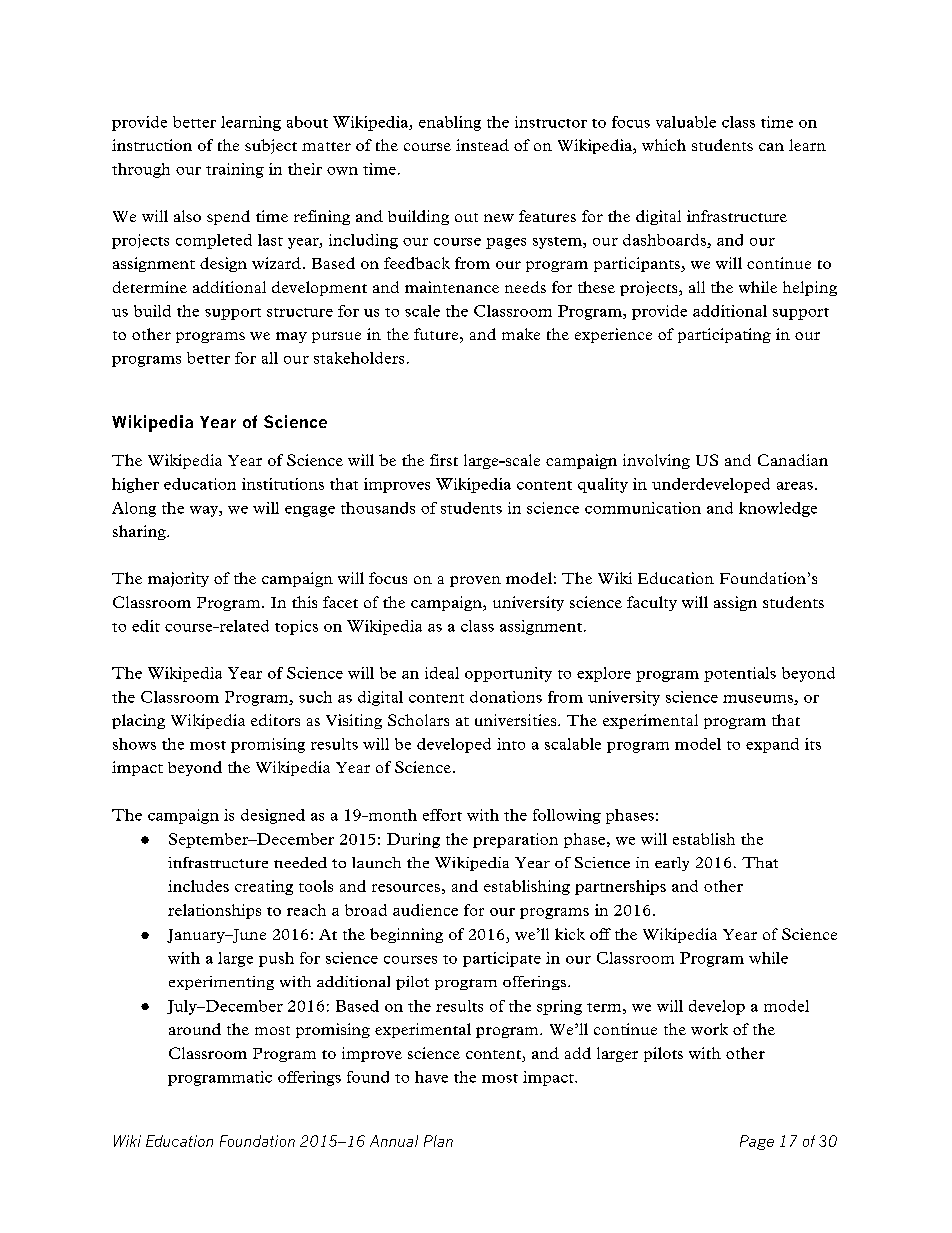 The height and width of the page is (1233, 952). I want to click on institutions, so click(283, 484).
